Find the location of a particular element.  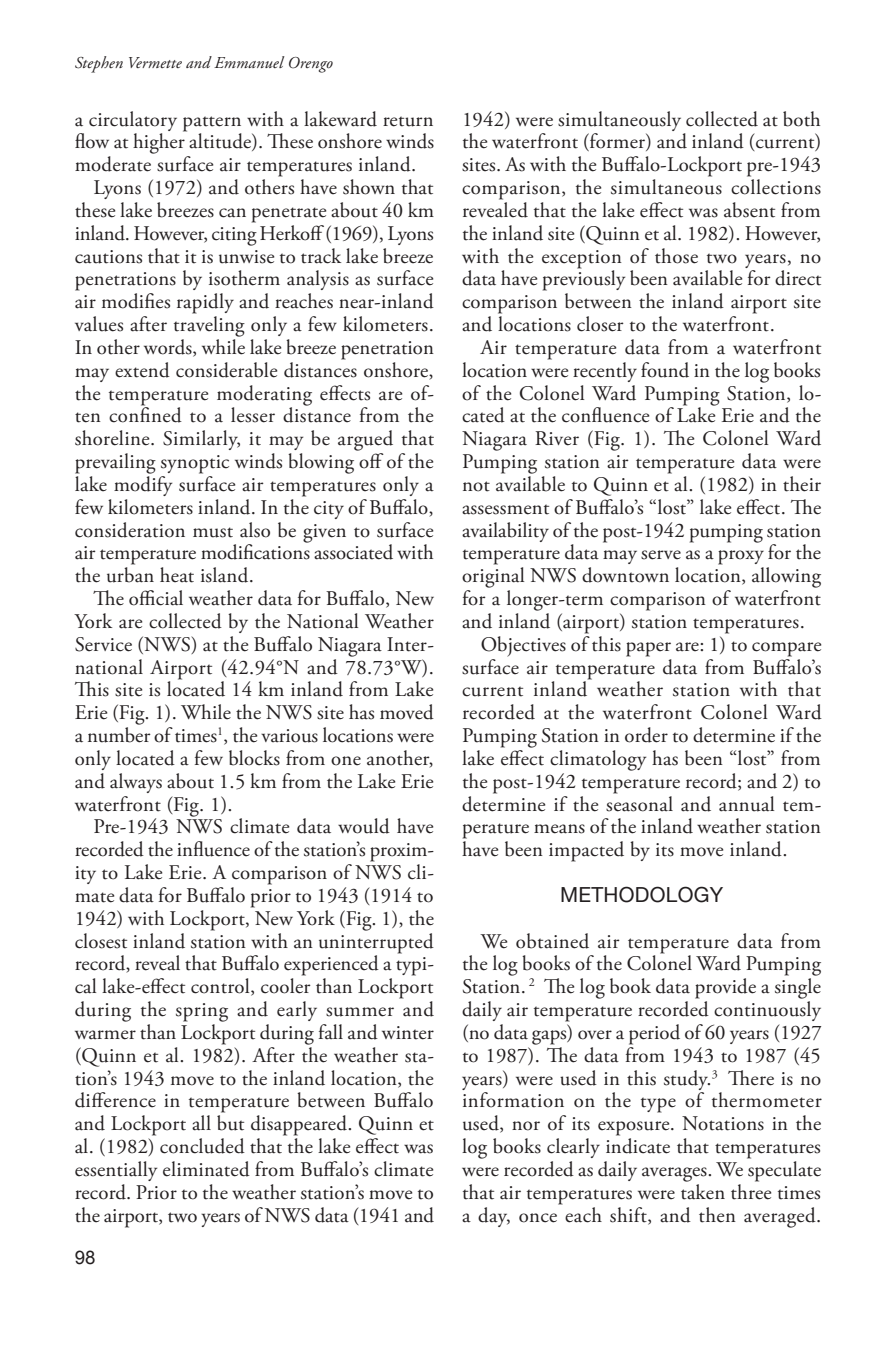

Methodology is located at coordinates (642, 894).
